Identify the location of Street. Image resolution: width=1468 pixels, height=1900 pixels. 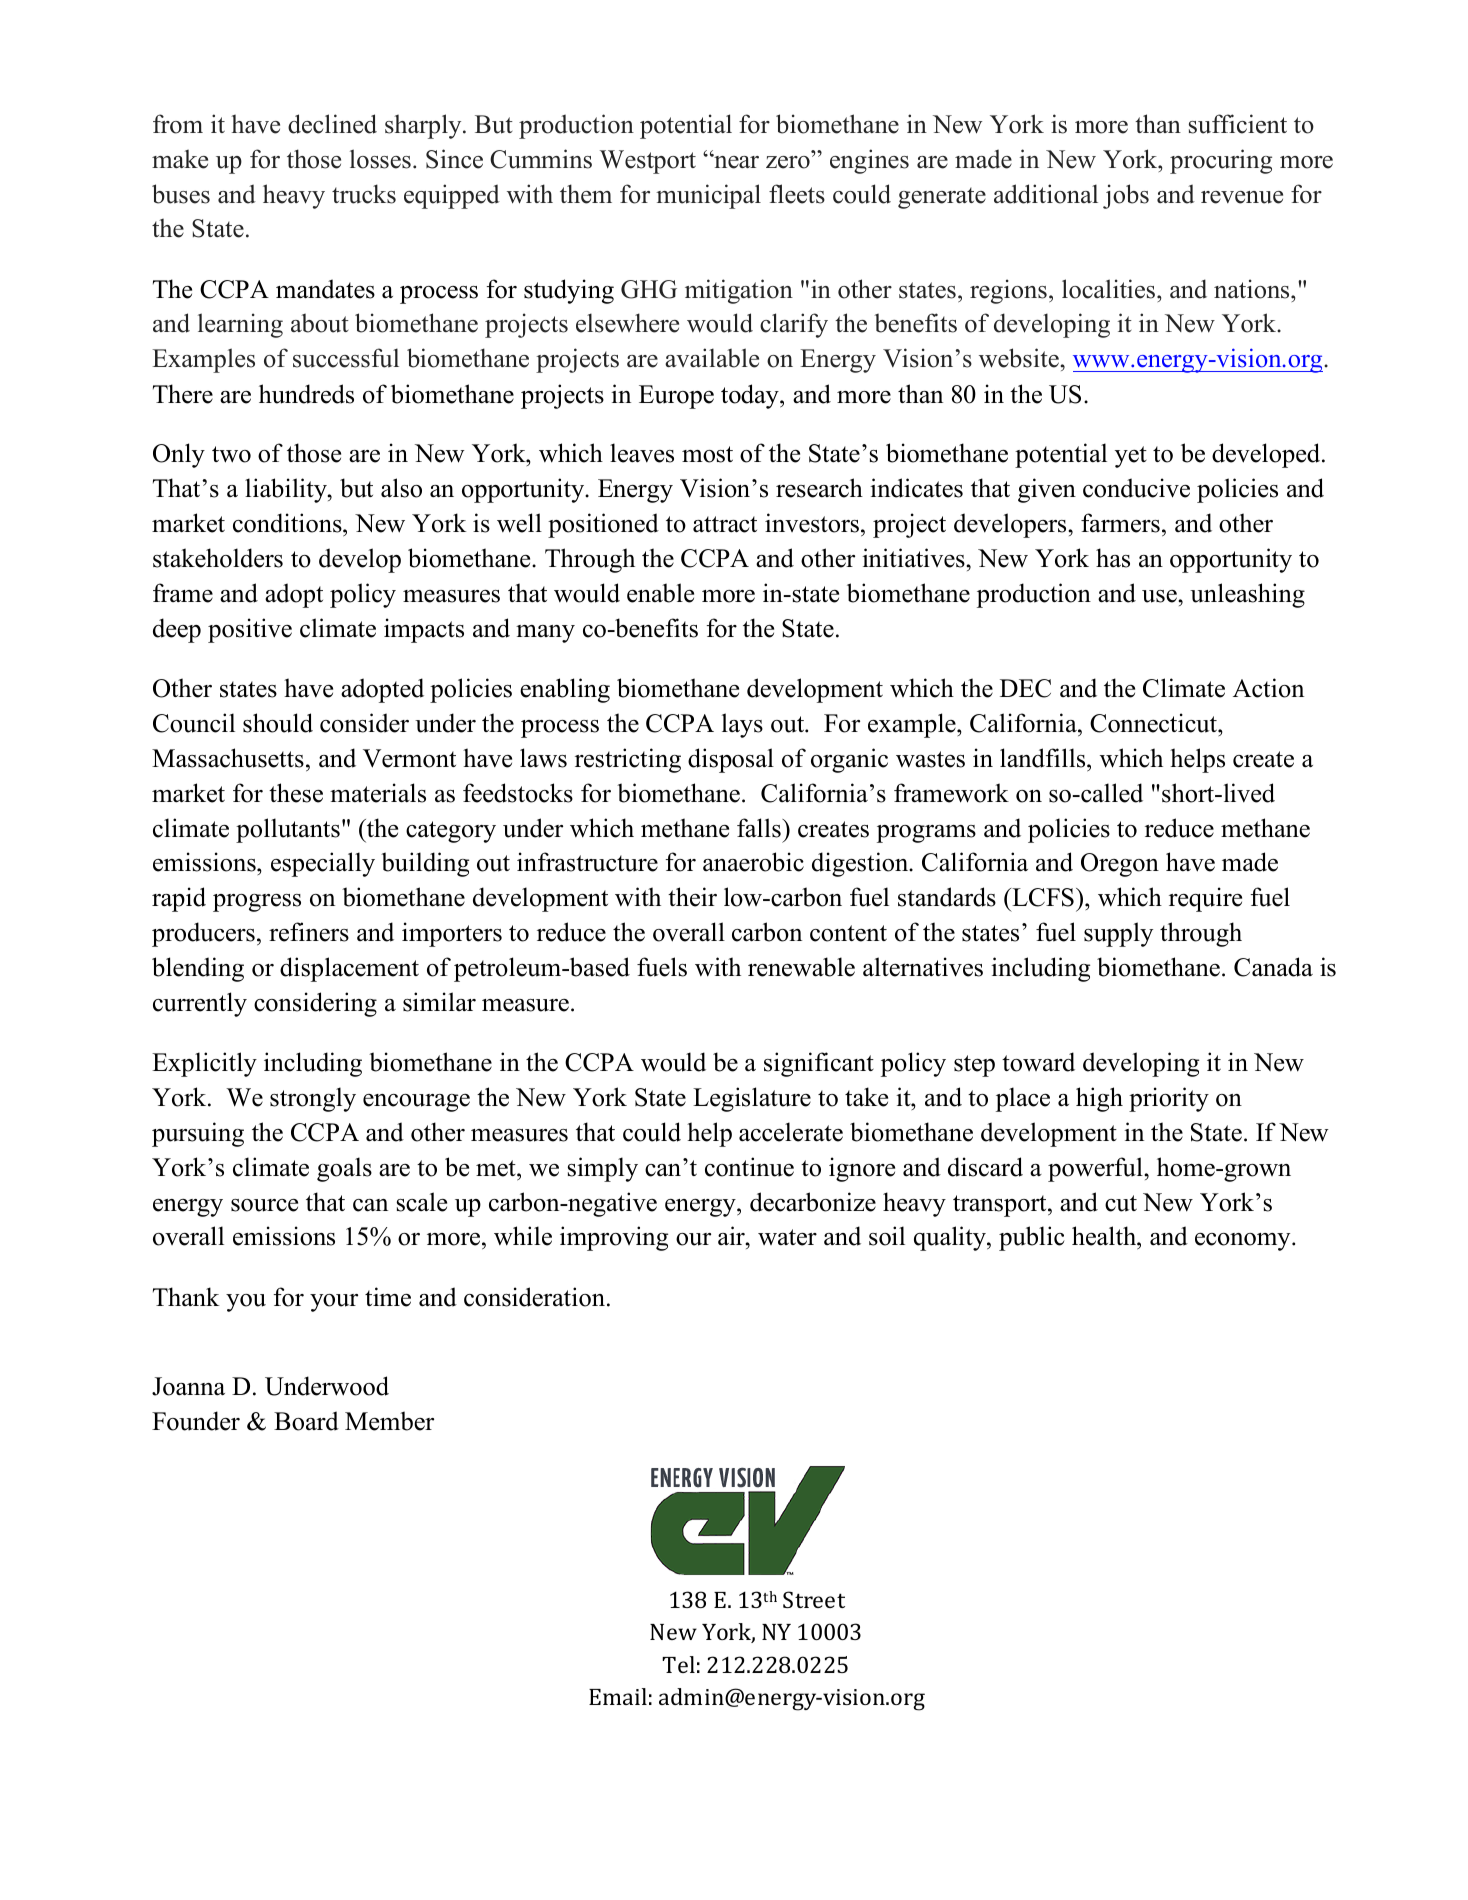
(814, 1599).
